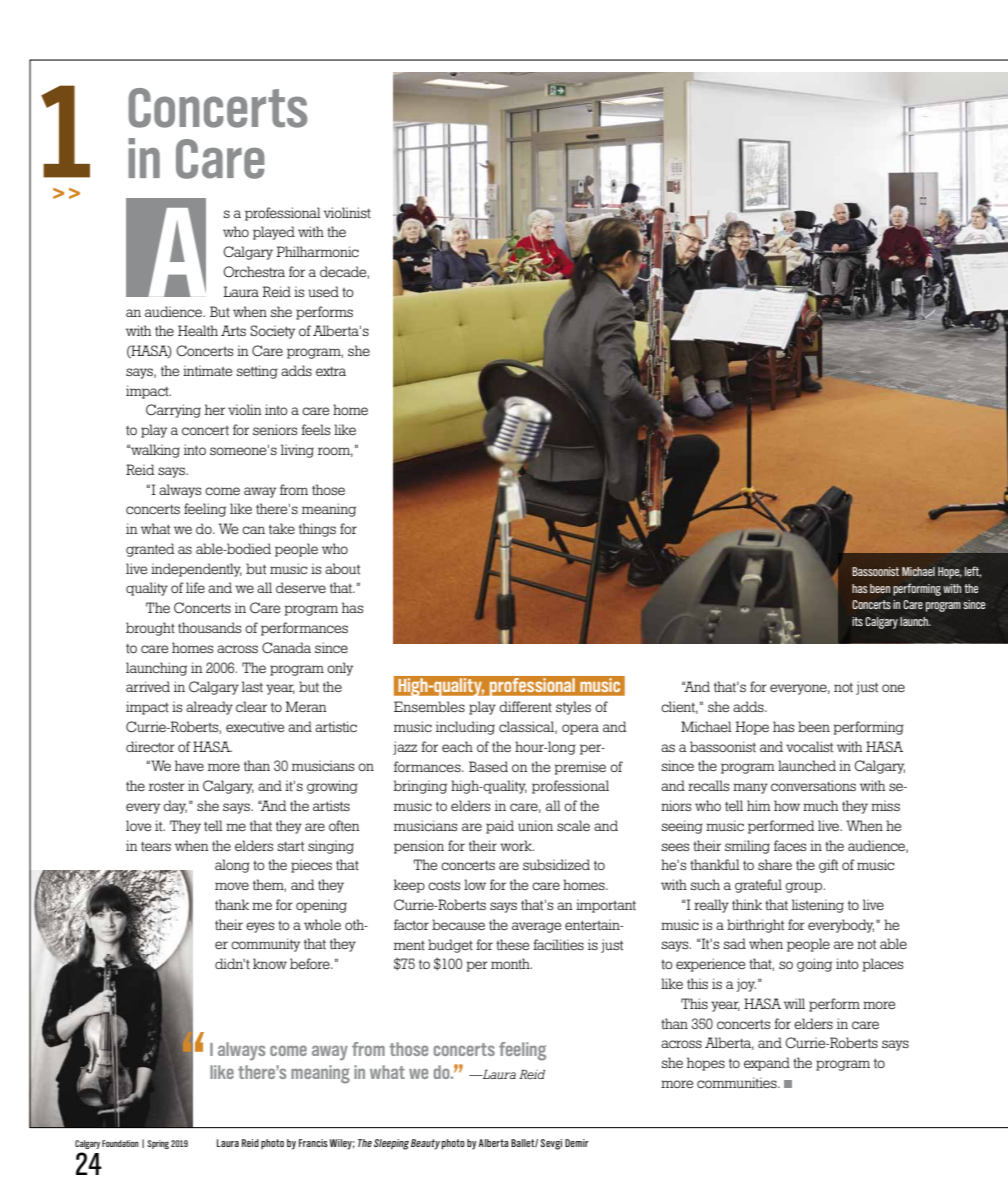 The height and width of the screenshot is (1187, 1008). What do you see at coordinates (209, 708) in the screenshot?
I see `already` at bounding box center [209, 708].
